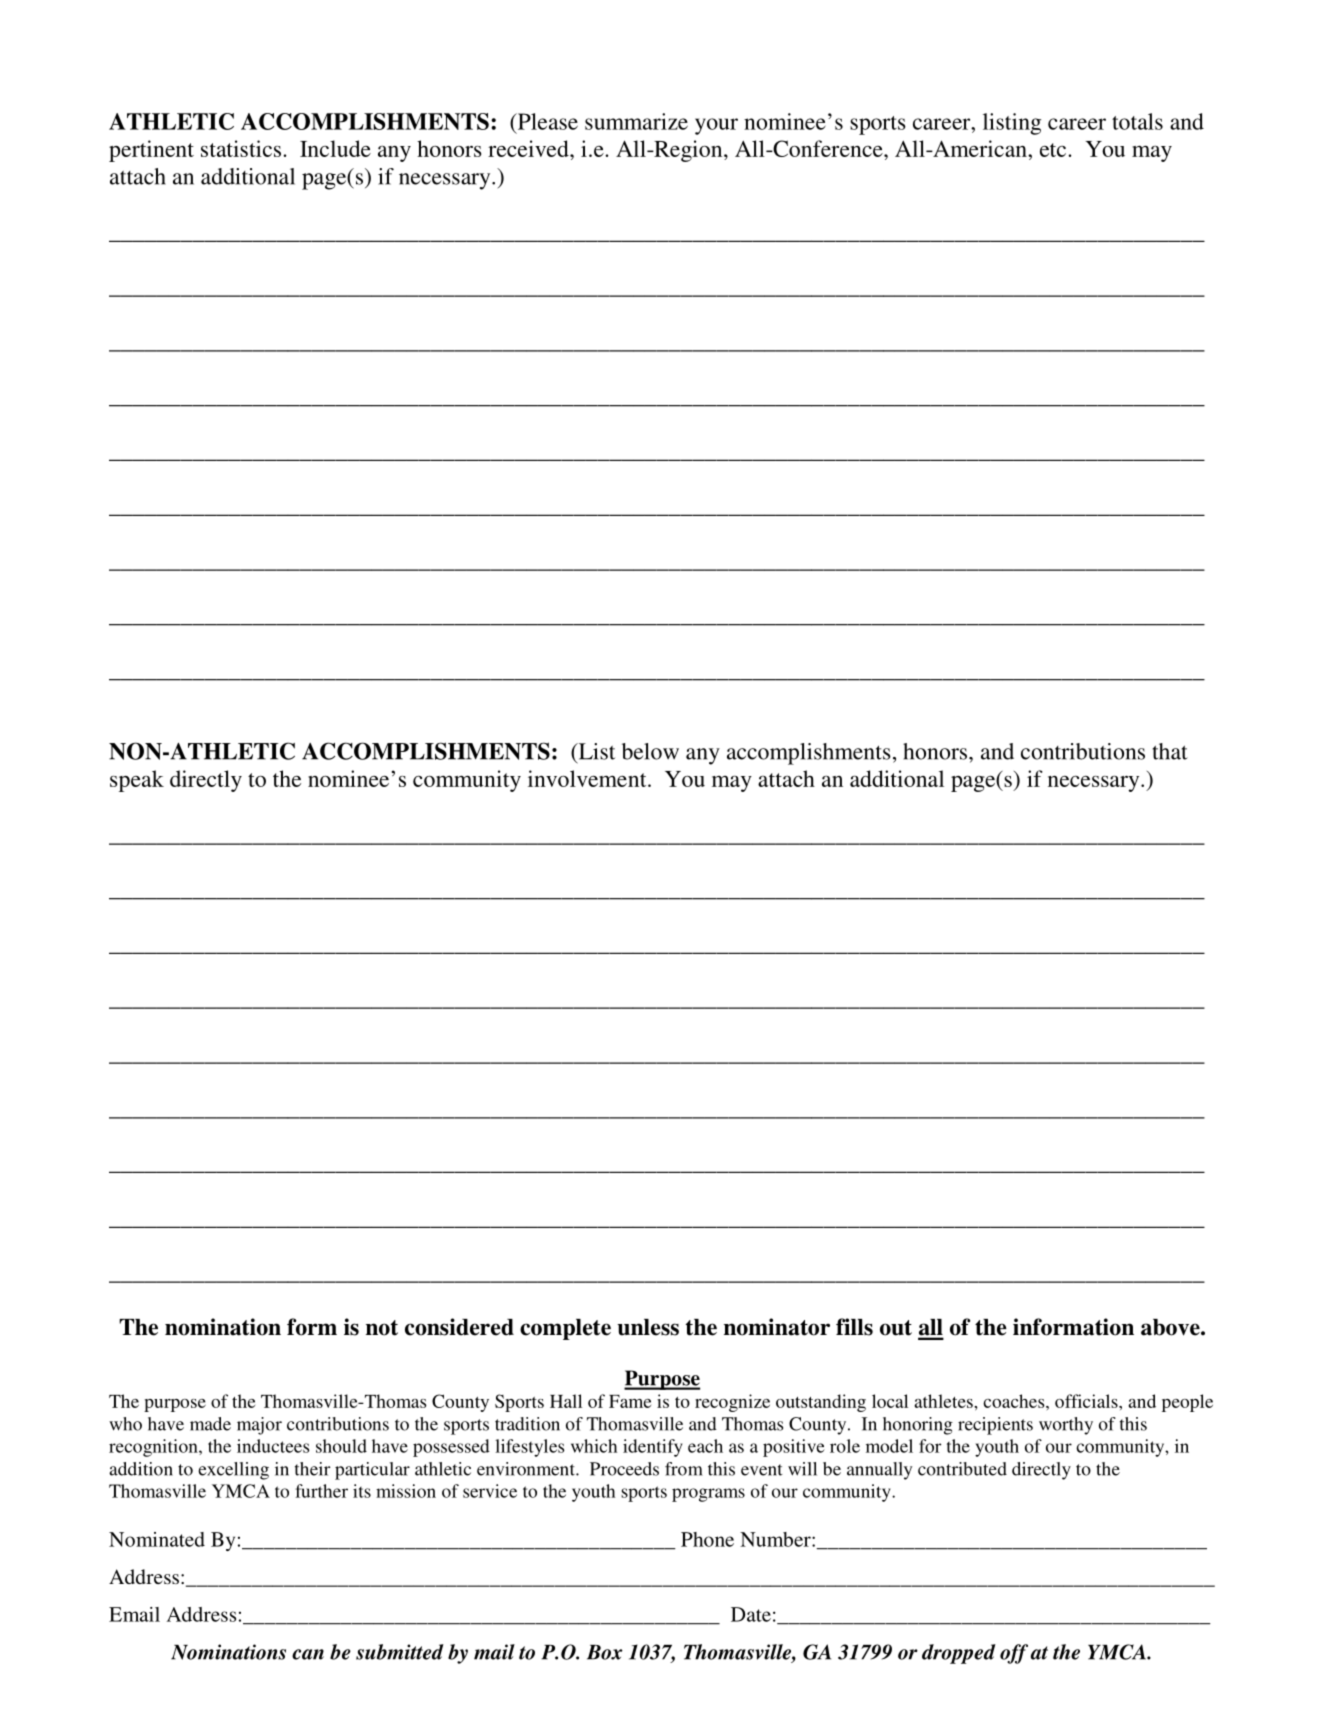 Image resolution: width=1325 pixels, height=1715 pixels. Describe the element at coordinates (1171, 1327) in the screenshot. I see `above` at that location.
